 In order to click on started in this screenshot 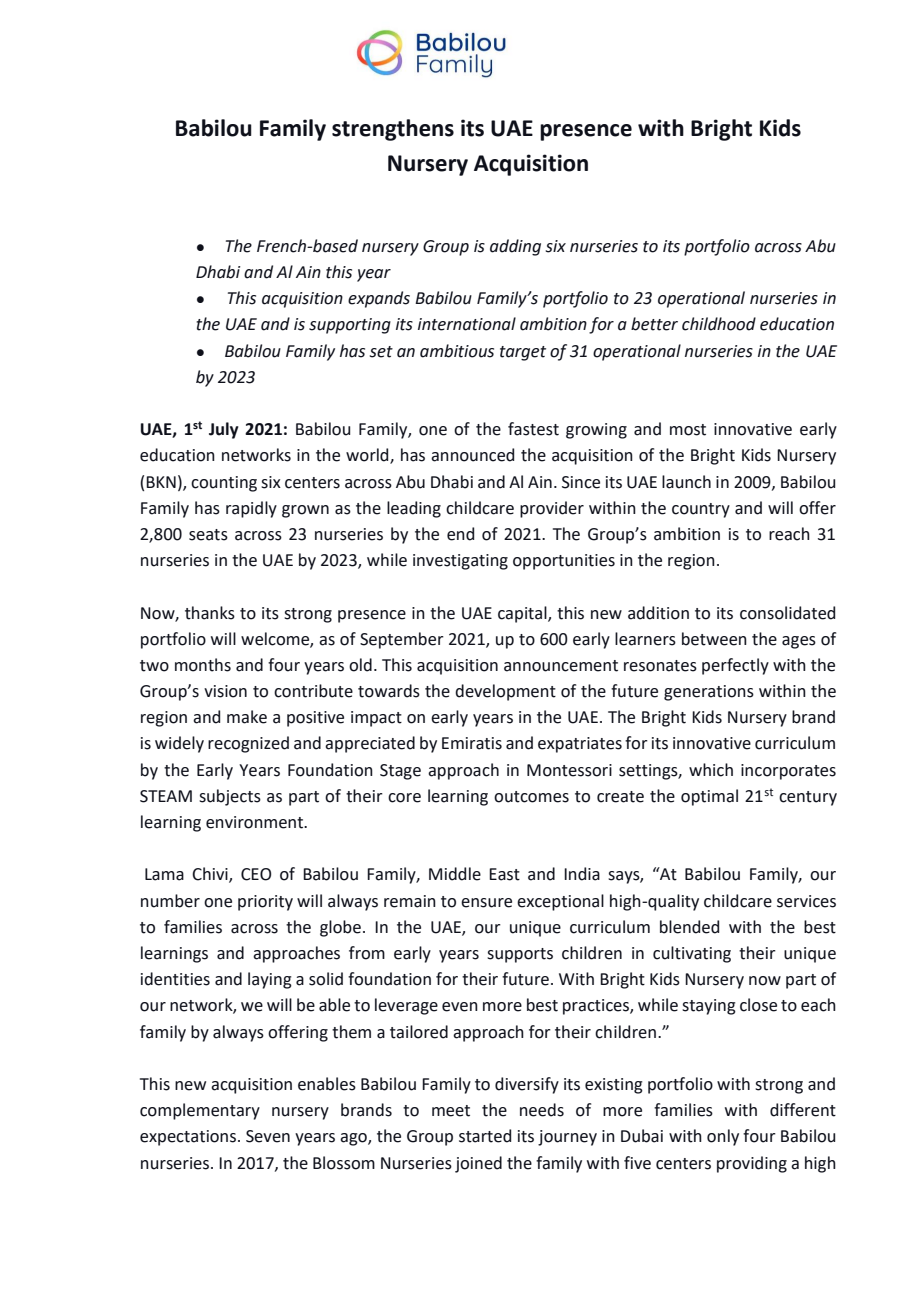, I will do `click(485, 1136)`.
